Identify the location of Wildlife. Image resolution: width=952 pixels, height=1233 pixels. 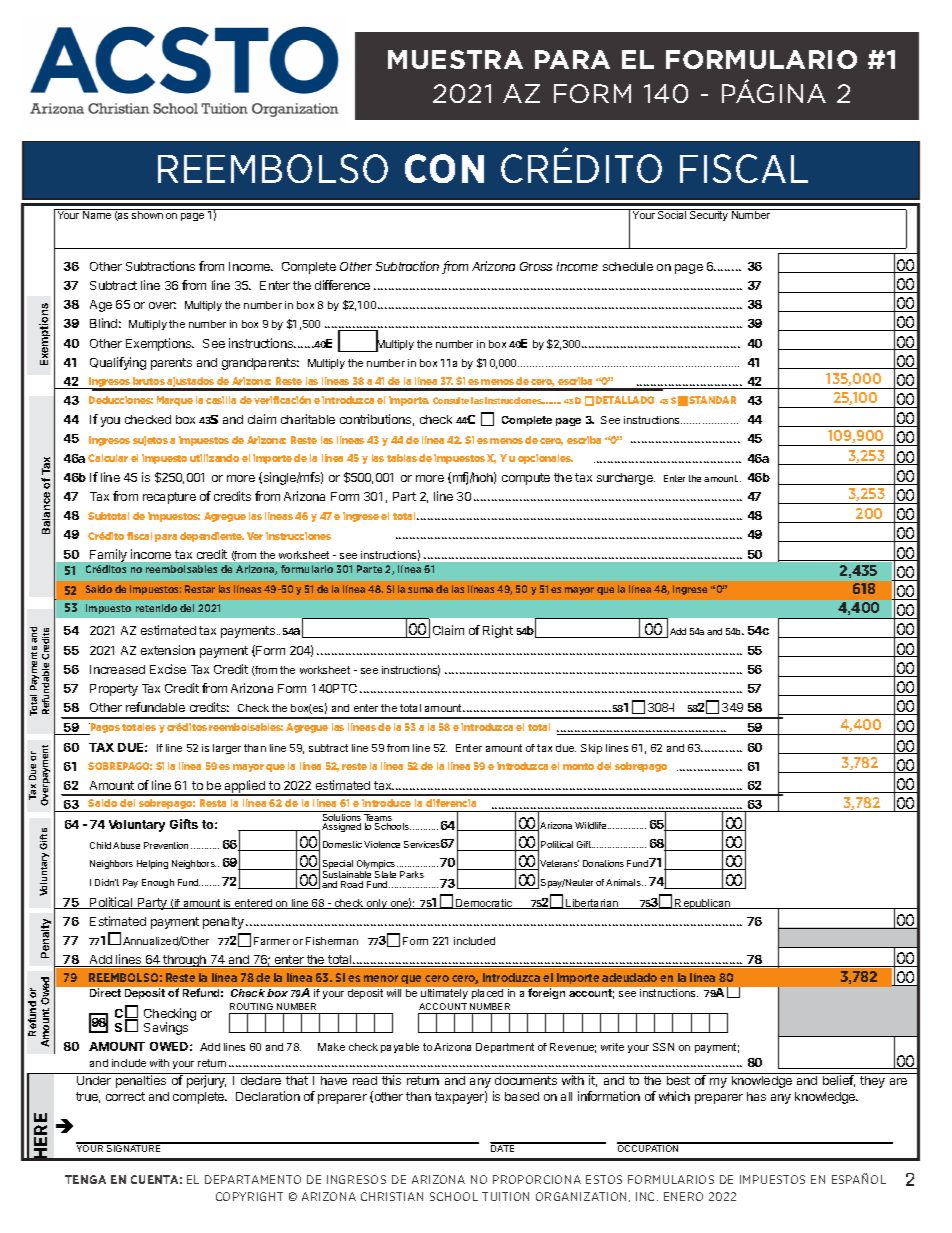
(592, 825).
